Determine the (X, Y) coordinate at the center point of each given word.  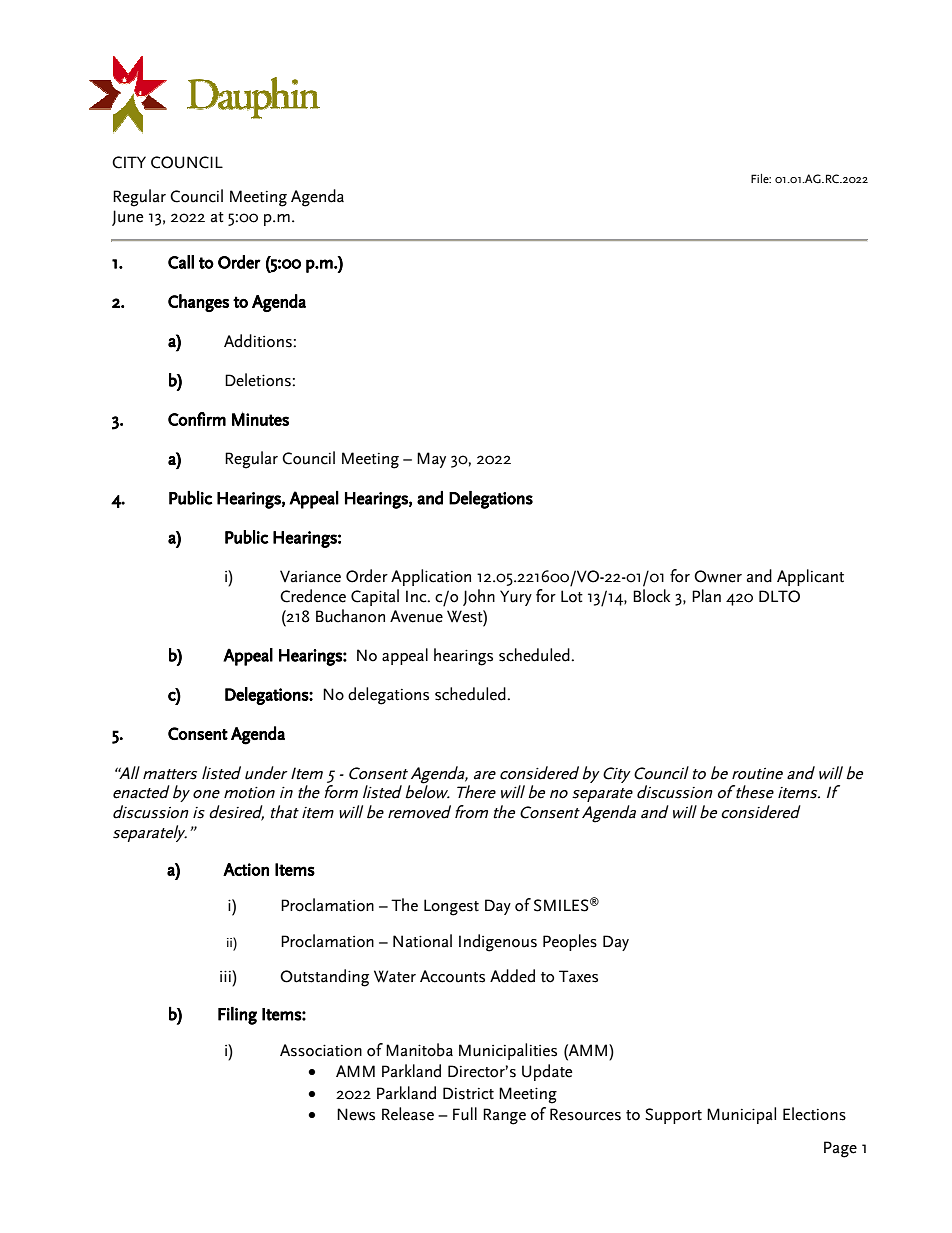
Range (504, 1116)
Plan (706, 596)
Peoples (570, 942)
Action (246, 869)
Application (431, 577)
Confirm (197, 419)
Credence (313, 596)
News (356, 1114)
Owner (718, 576)
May (431, 460)
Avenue (416, 616)
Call (181, 262)
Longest (451, 907)
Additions (259, 341)
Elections (814, 1114)
